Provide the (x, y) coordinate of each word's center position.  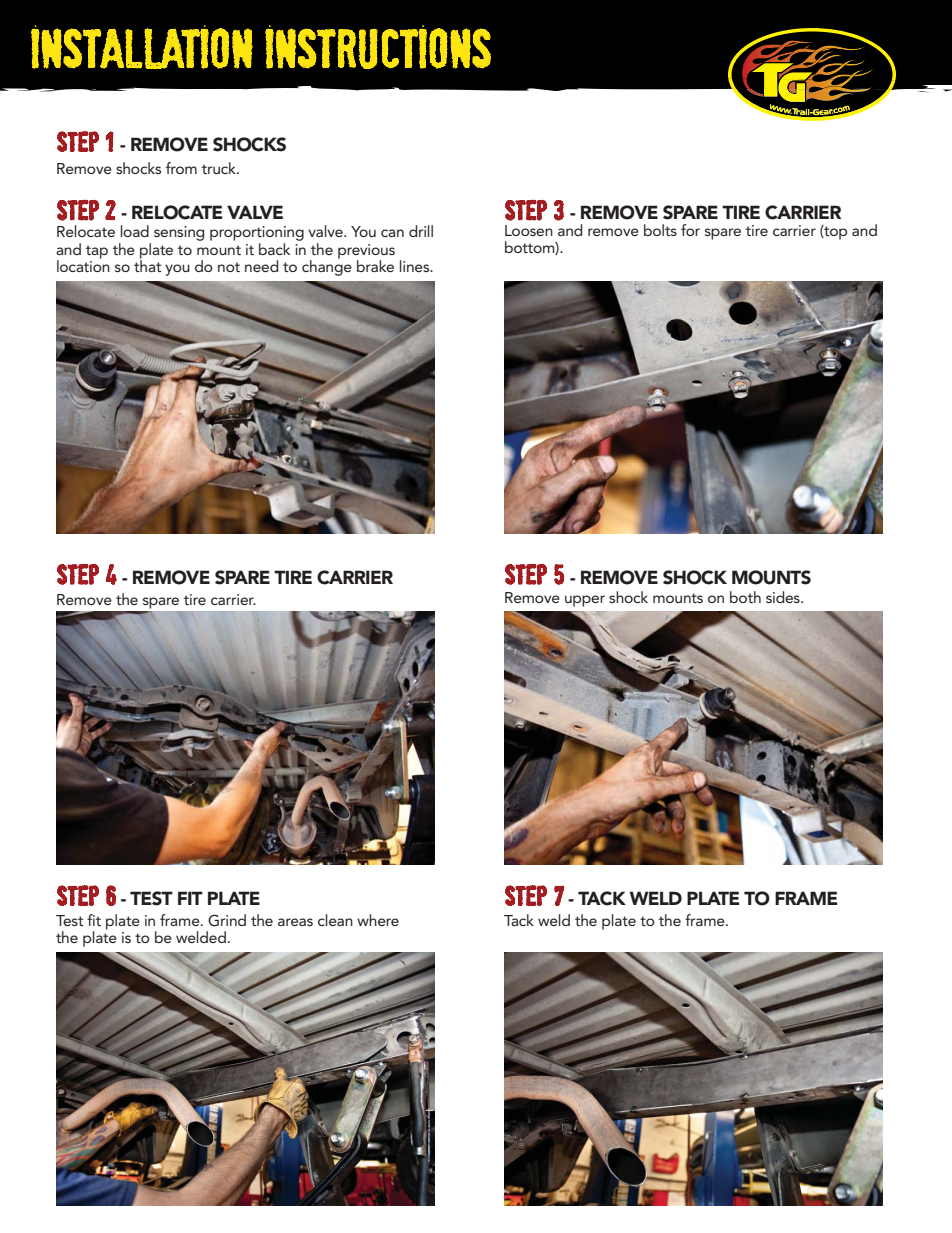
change (327, 266)
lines (416, 266)
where (378, 920)
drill (421, 231)
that (148, 264)
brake (375, 266)
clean (335, 920)
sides (784, 597)
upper (585, 601)
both (745, 597)
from (181, 168)
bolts (660, 230)
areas (295, 922)
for (690, 230)
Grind (227, 920)
